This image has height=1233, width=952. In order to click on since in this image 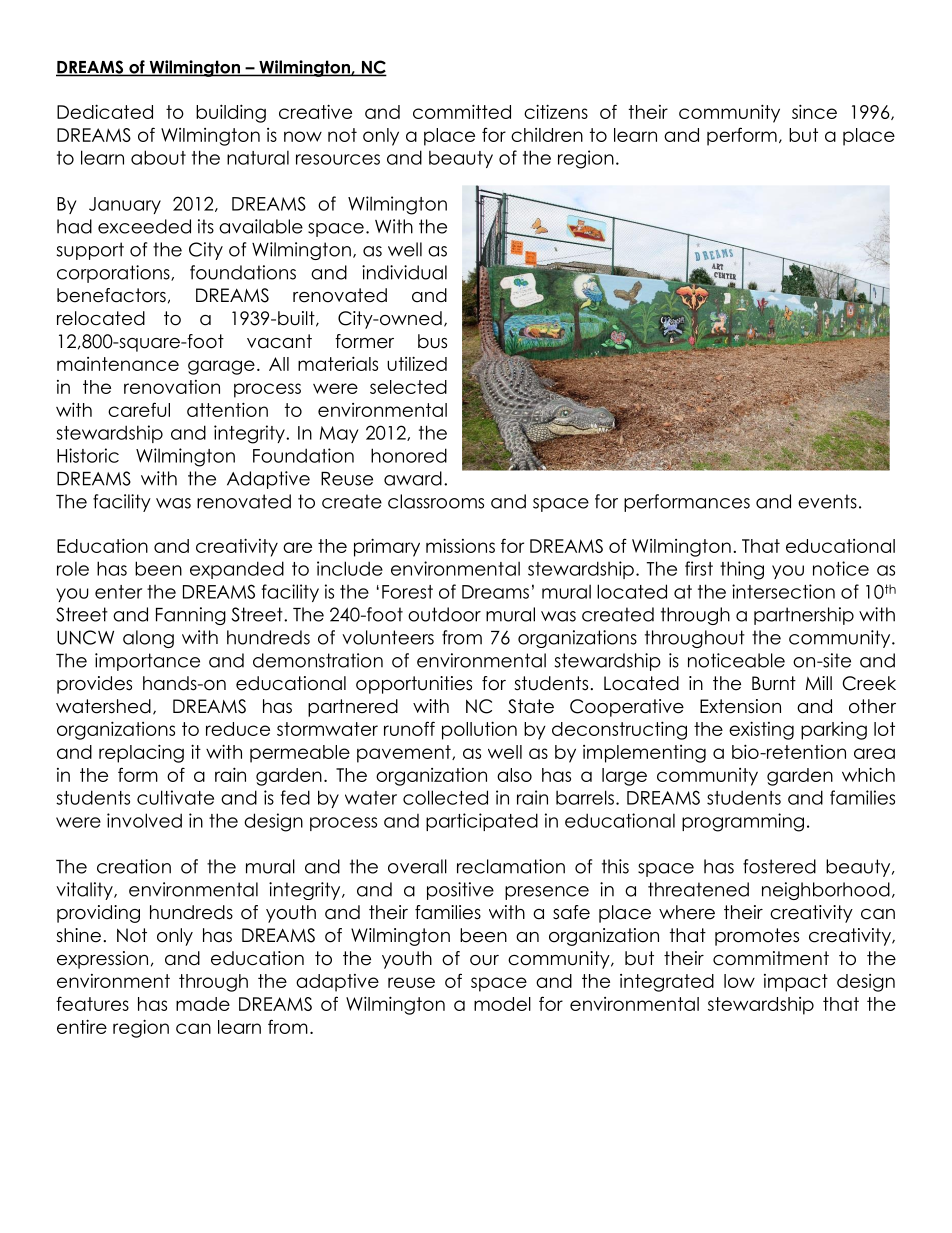, I will do `click(814, 111)`.
